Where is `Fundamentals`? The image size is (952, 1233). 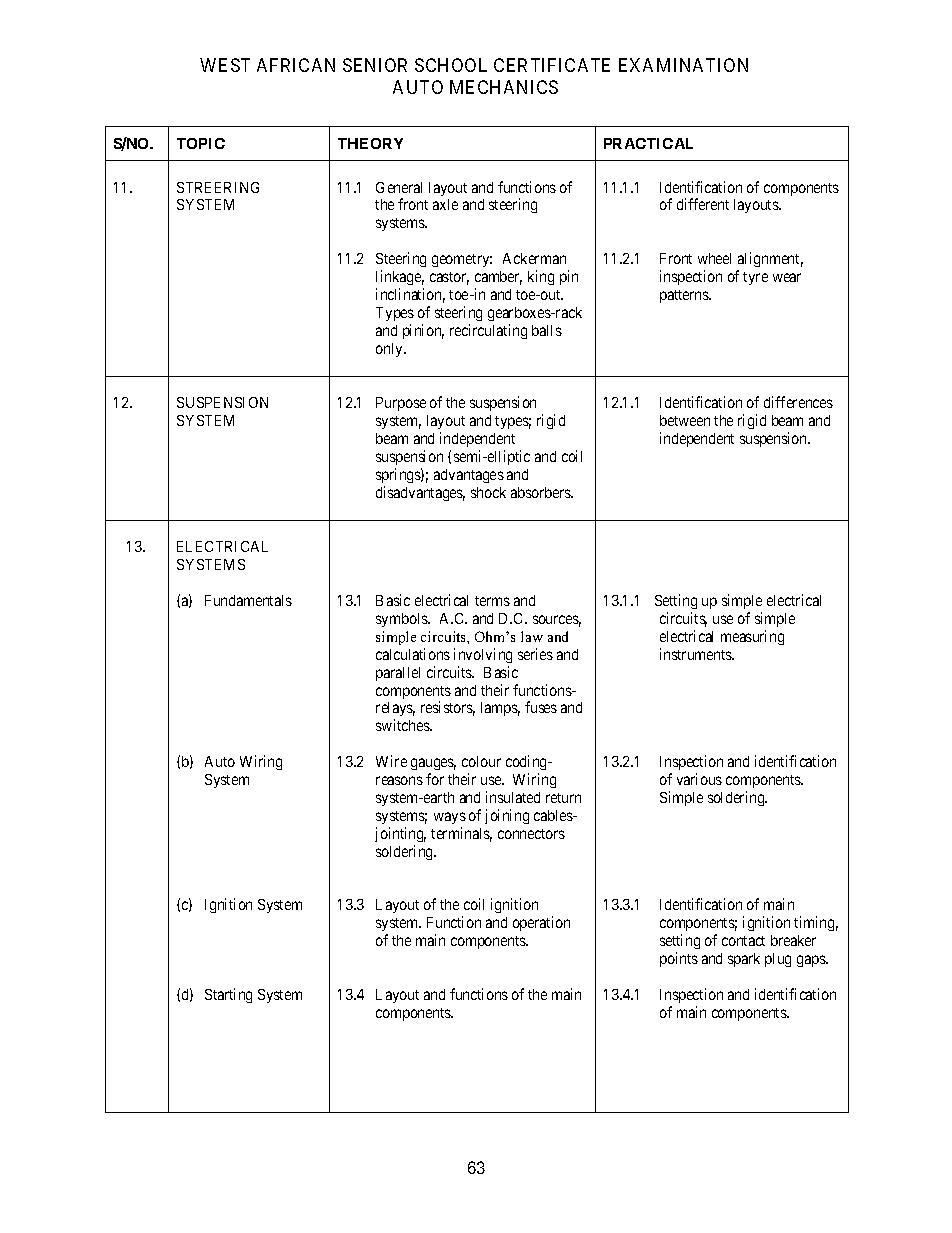 Fundamentals is located at coordinates (248, 600).
